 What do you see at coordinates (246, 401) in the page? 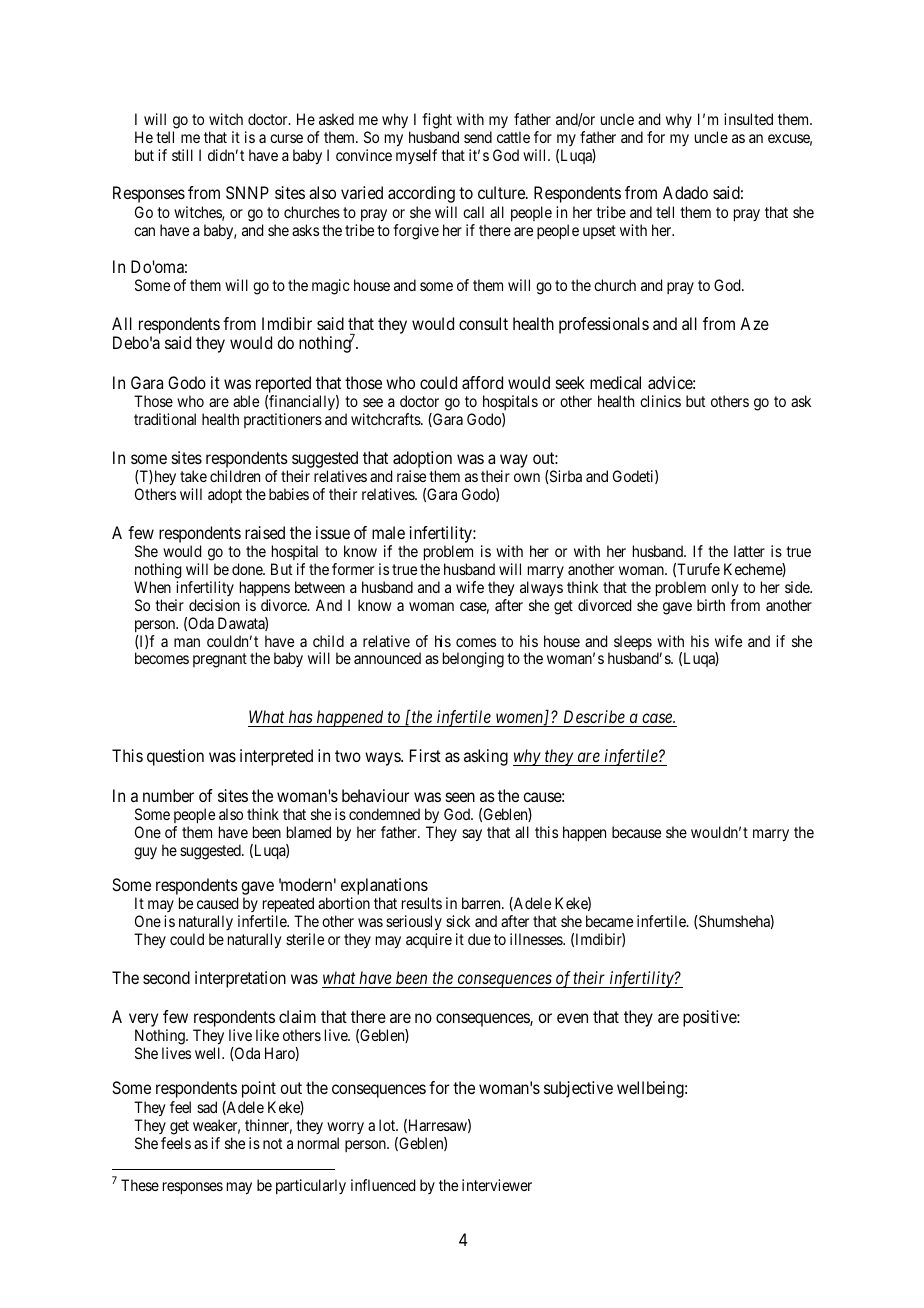
I see `able` at bounding box center [246, 401].
